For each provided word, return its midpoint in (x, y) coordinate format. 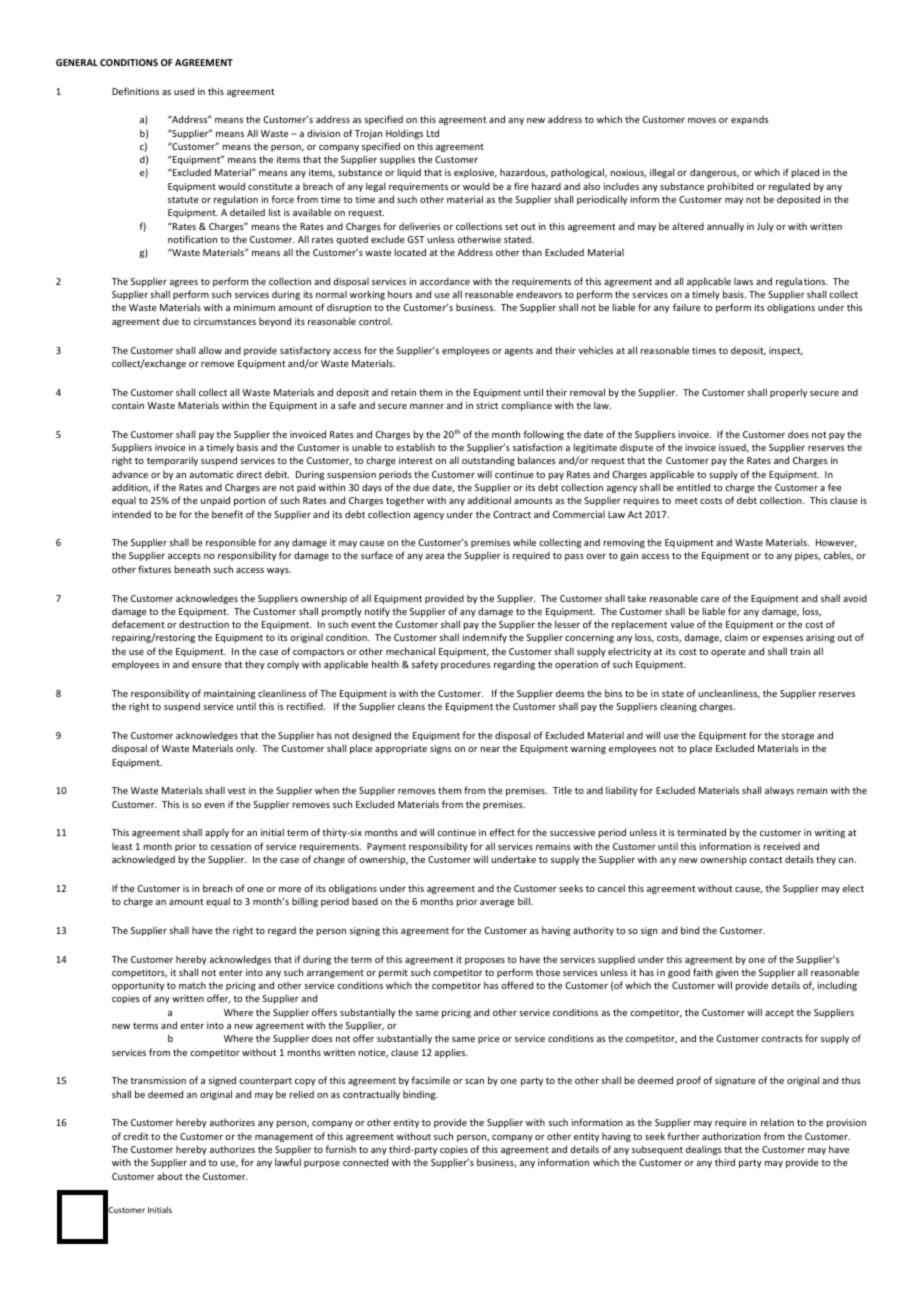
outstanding (488, 461)
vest (237, 790)
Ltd (433, 133)
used (184, 91)
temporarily (172, 461)
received (782, 846)
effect (502, 832)
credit (136, 1136)
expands (750, 120)
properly (788, 393)
